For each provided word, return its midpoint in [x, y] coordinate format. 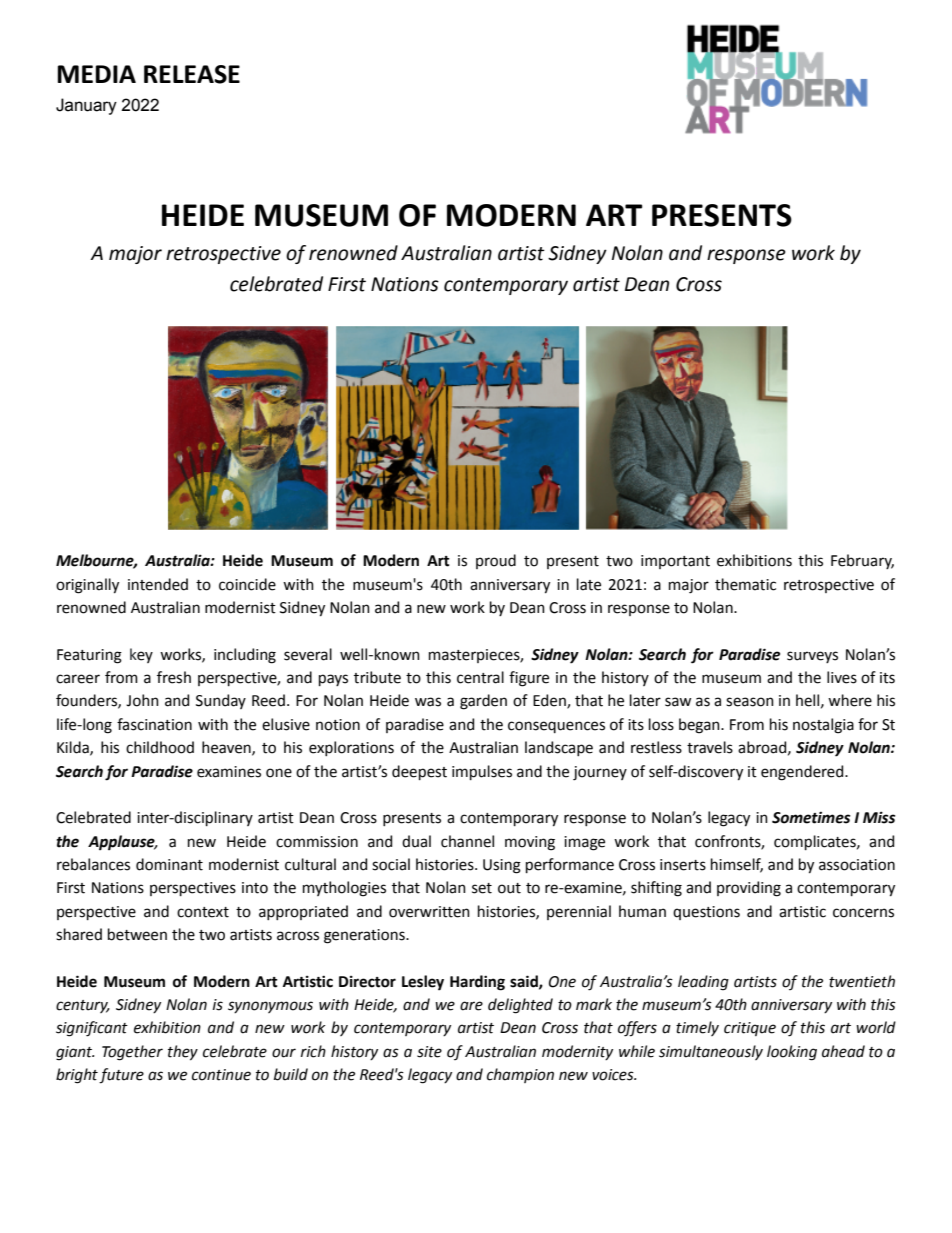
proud [496, 561]
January [86, 106]
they [183, 1053]
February [862, 561]
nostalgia [823, 726]
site [429, 1052]
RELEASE [192, 74]
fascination [154, 724]
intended [158, 584]
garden [483, 702]
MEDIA [96, 74]
